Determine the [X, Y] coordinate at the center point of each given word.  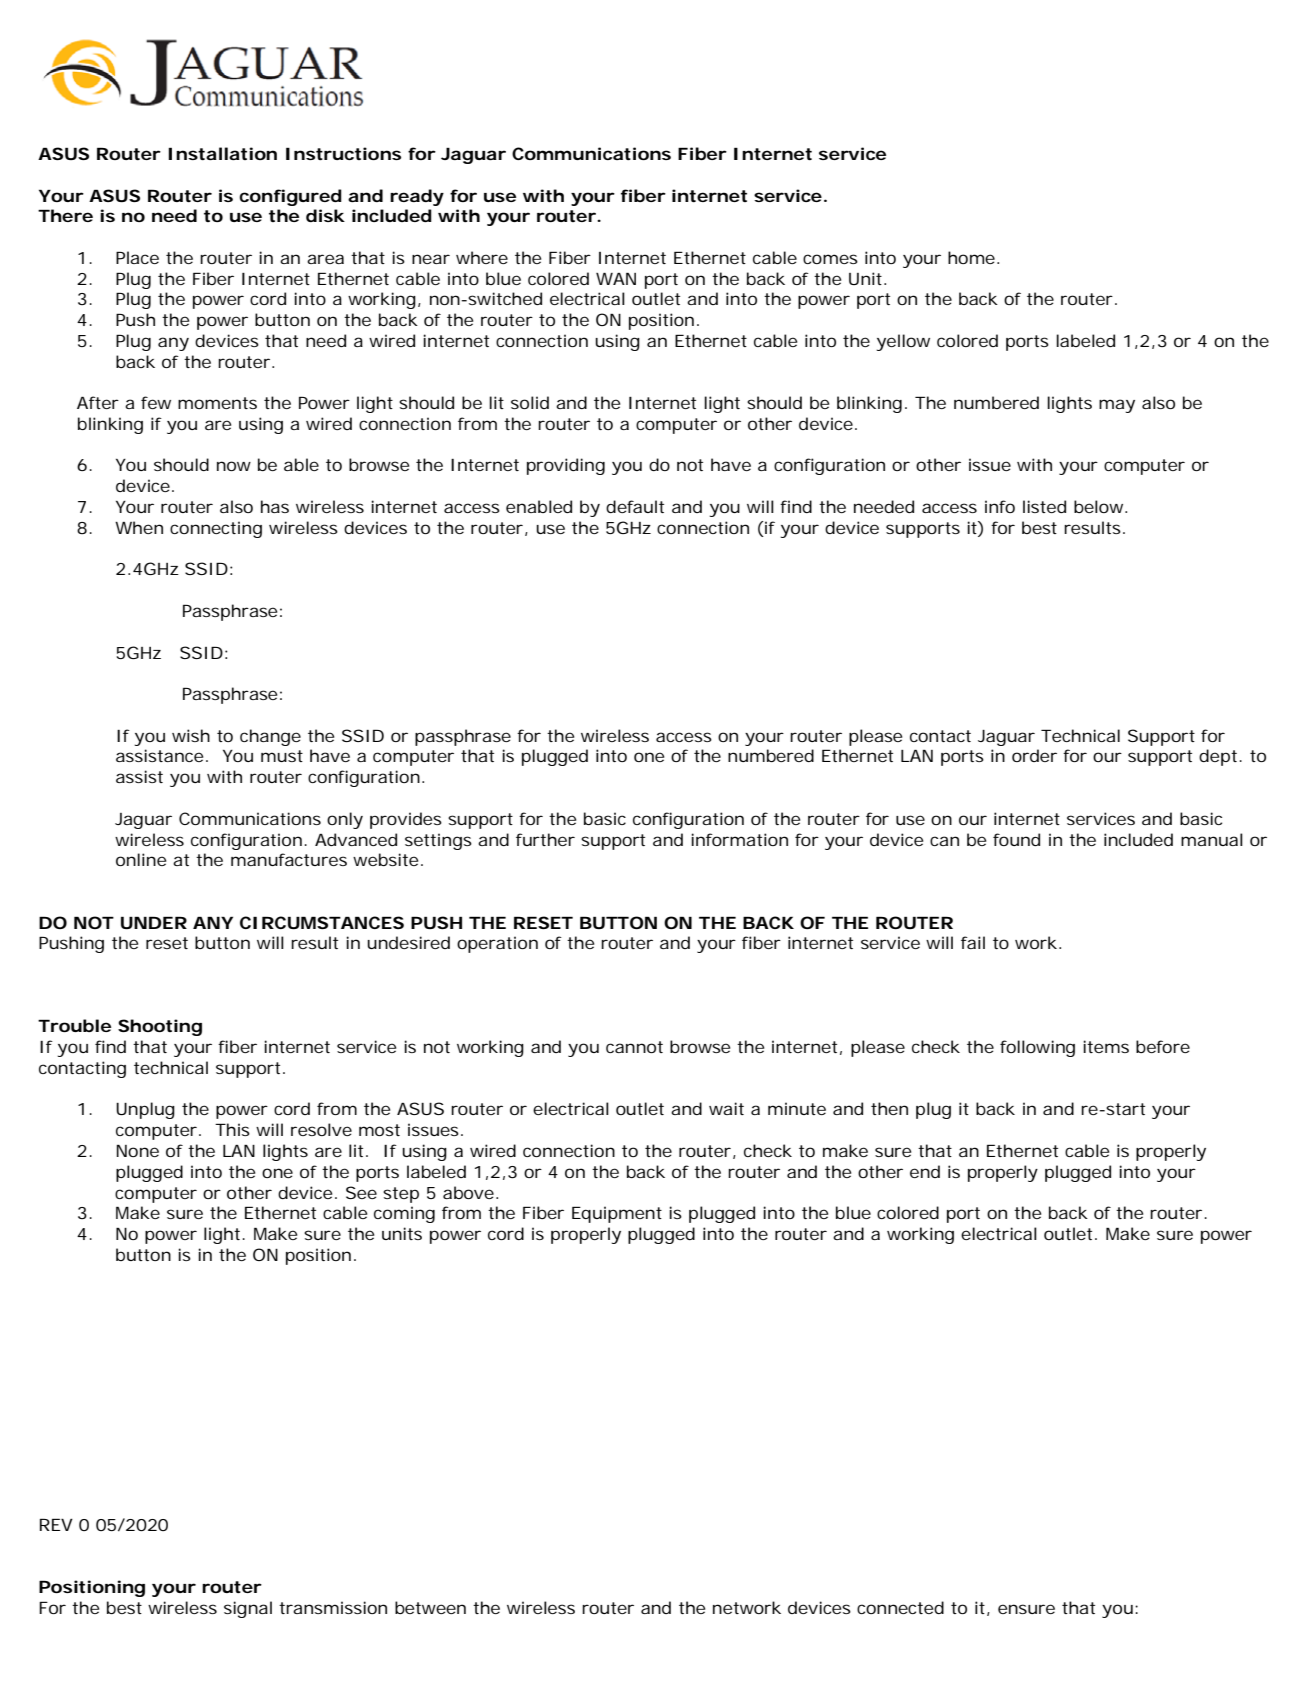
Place [137, 257]
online [141, 859]
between [430, 1607]
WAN [616, 278]
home [971, 257]
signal [248, 1609]
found [1016, 839]
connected [900, 1607]
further [545, 839]
